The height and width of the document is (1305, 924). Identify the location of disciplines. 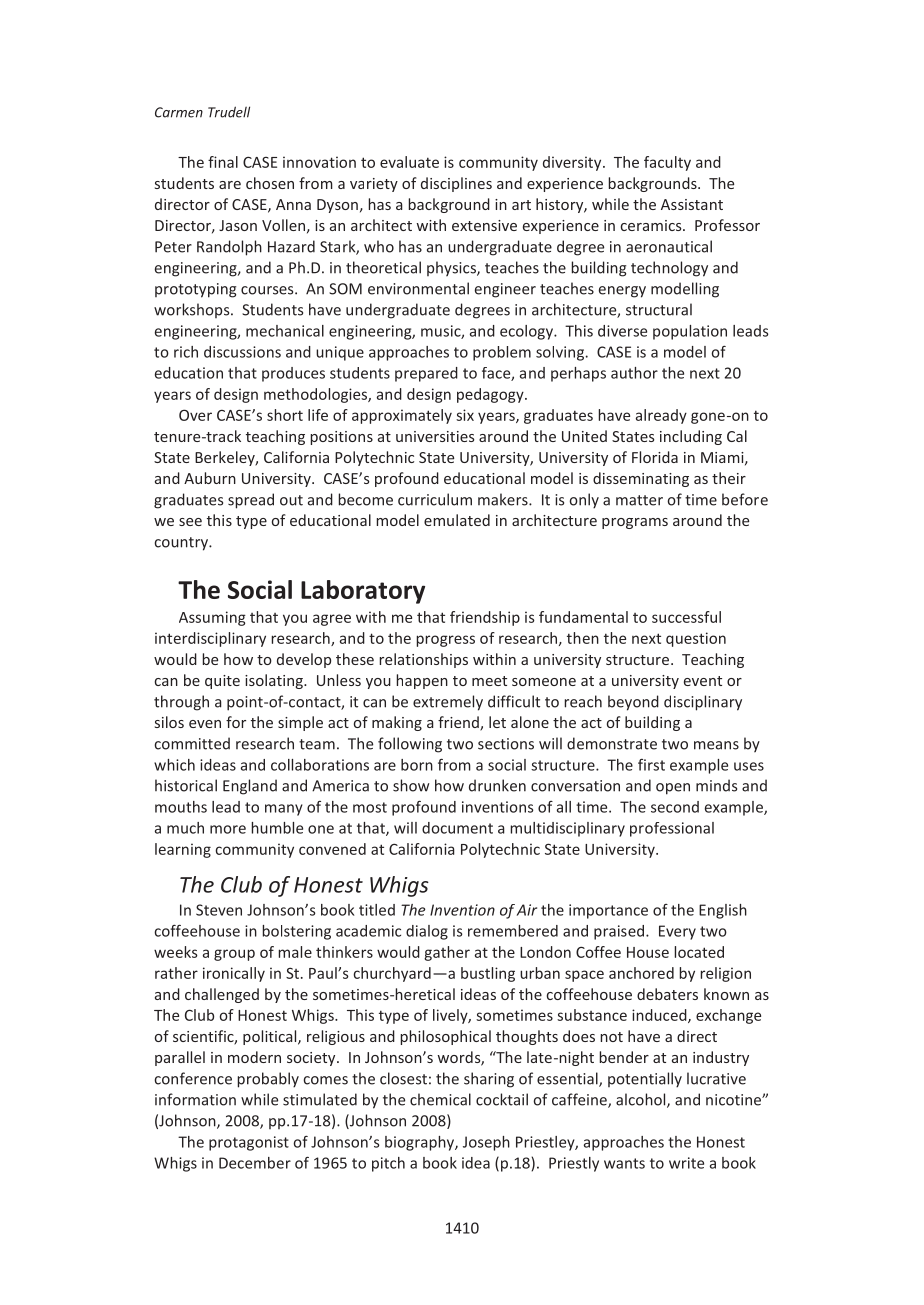
(456, 184).
